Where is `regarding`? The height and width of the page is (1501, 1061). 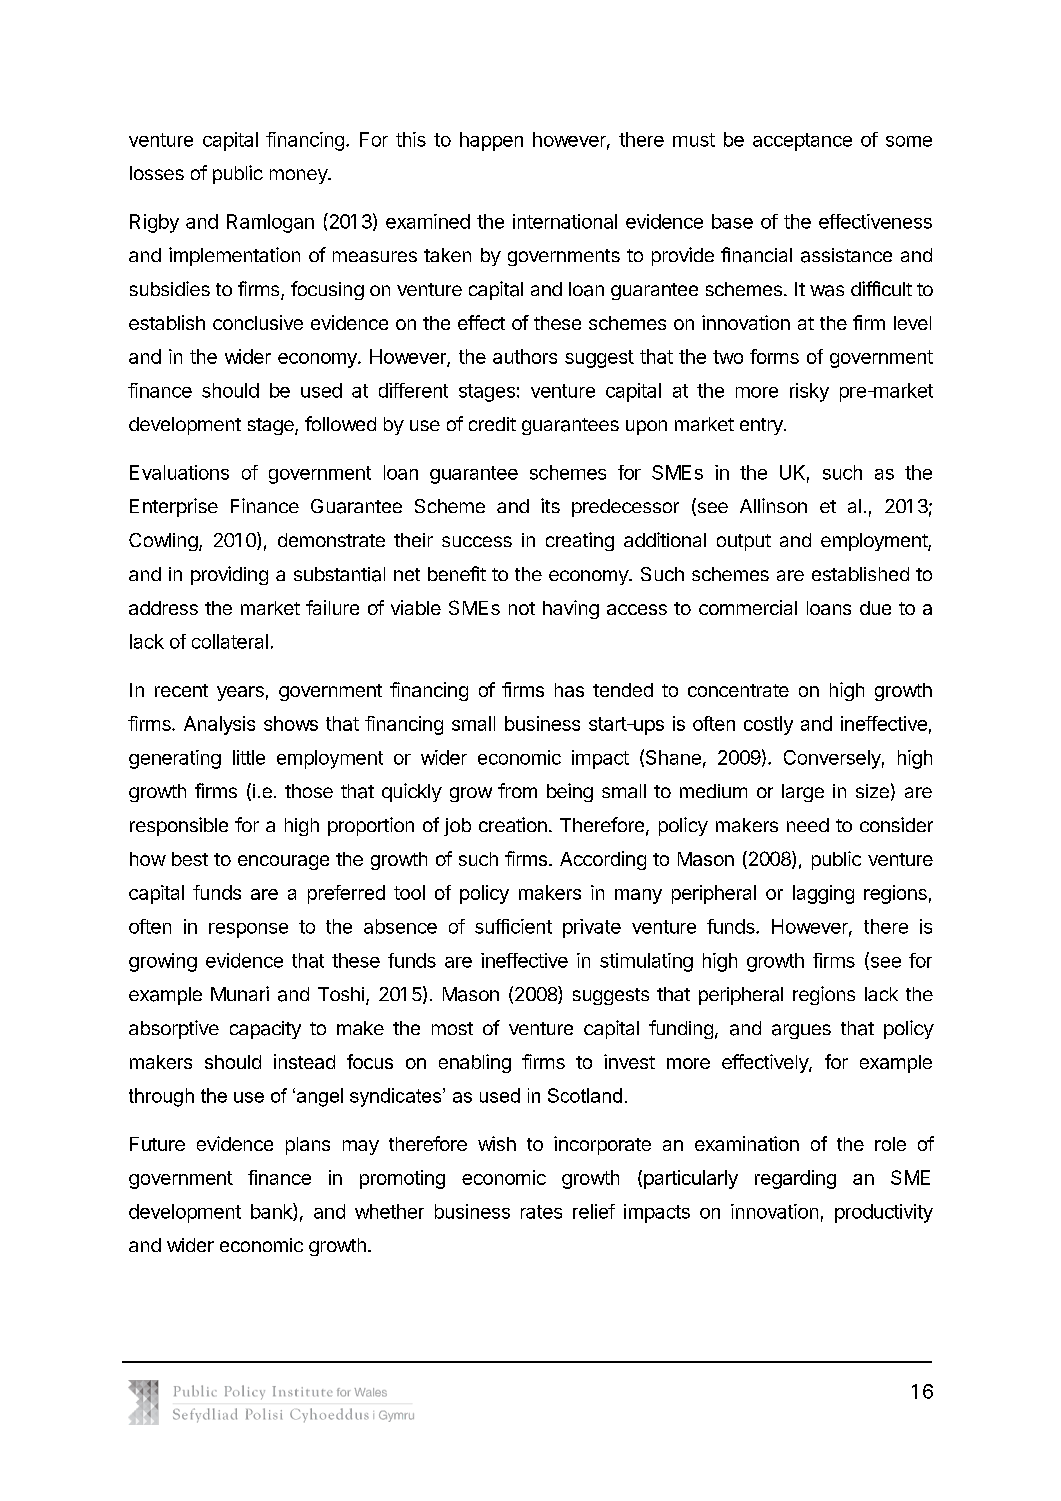
regarding is located at coordinates (795, 1179).
